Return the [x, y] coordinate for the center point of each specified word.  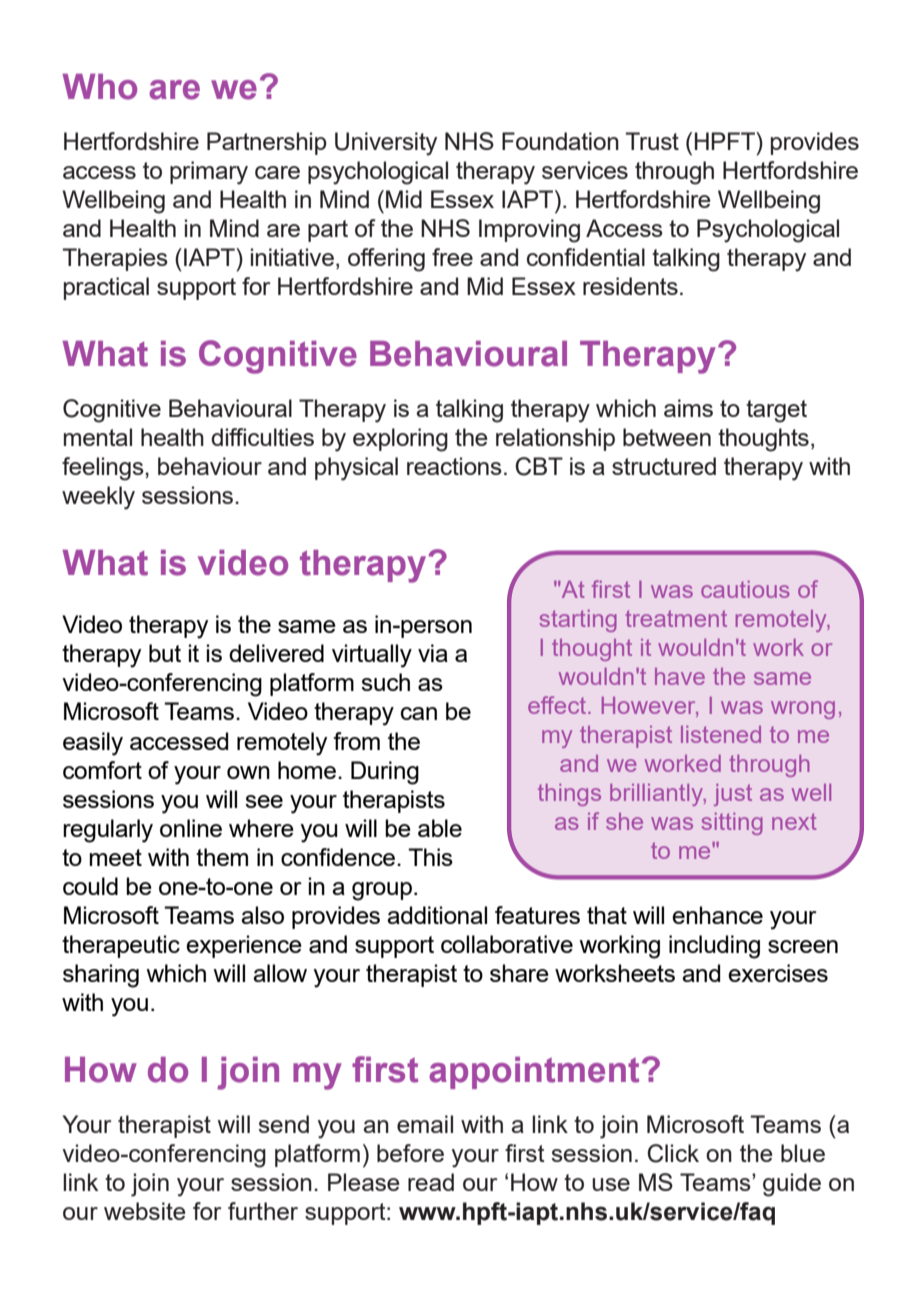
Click [673, 1153]
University [386, 144]
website [145, 1211]
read [431, 1182]
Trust [652, 141]
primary [209, 173]
